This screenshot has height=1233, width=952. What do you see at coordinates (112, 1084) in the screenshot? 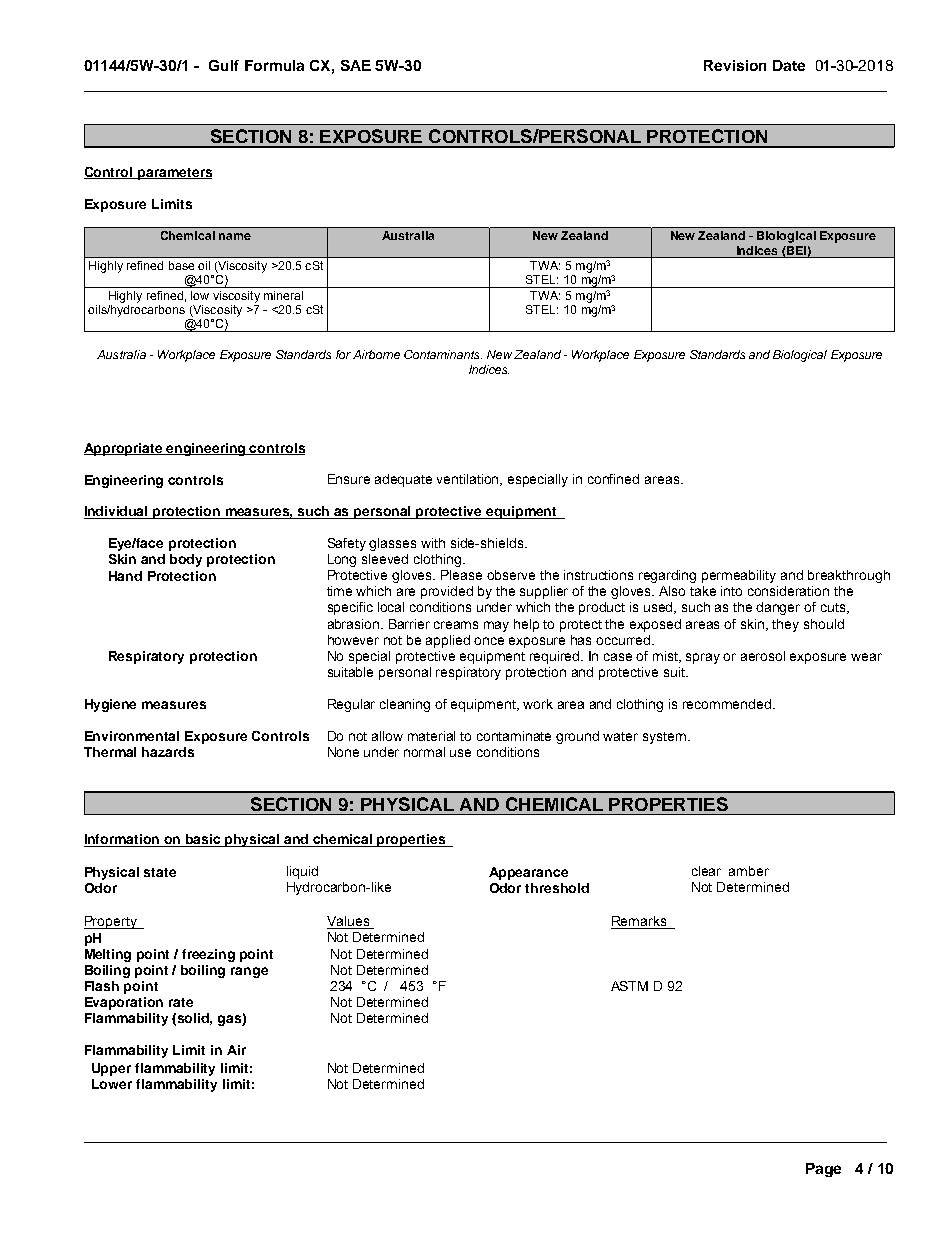
I see `Lower` at bounding box center [112, 1084].
